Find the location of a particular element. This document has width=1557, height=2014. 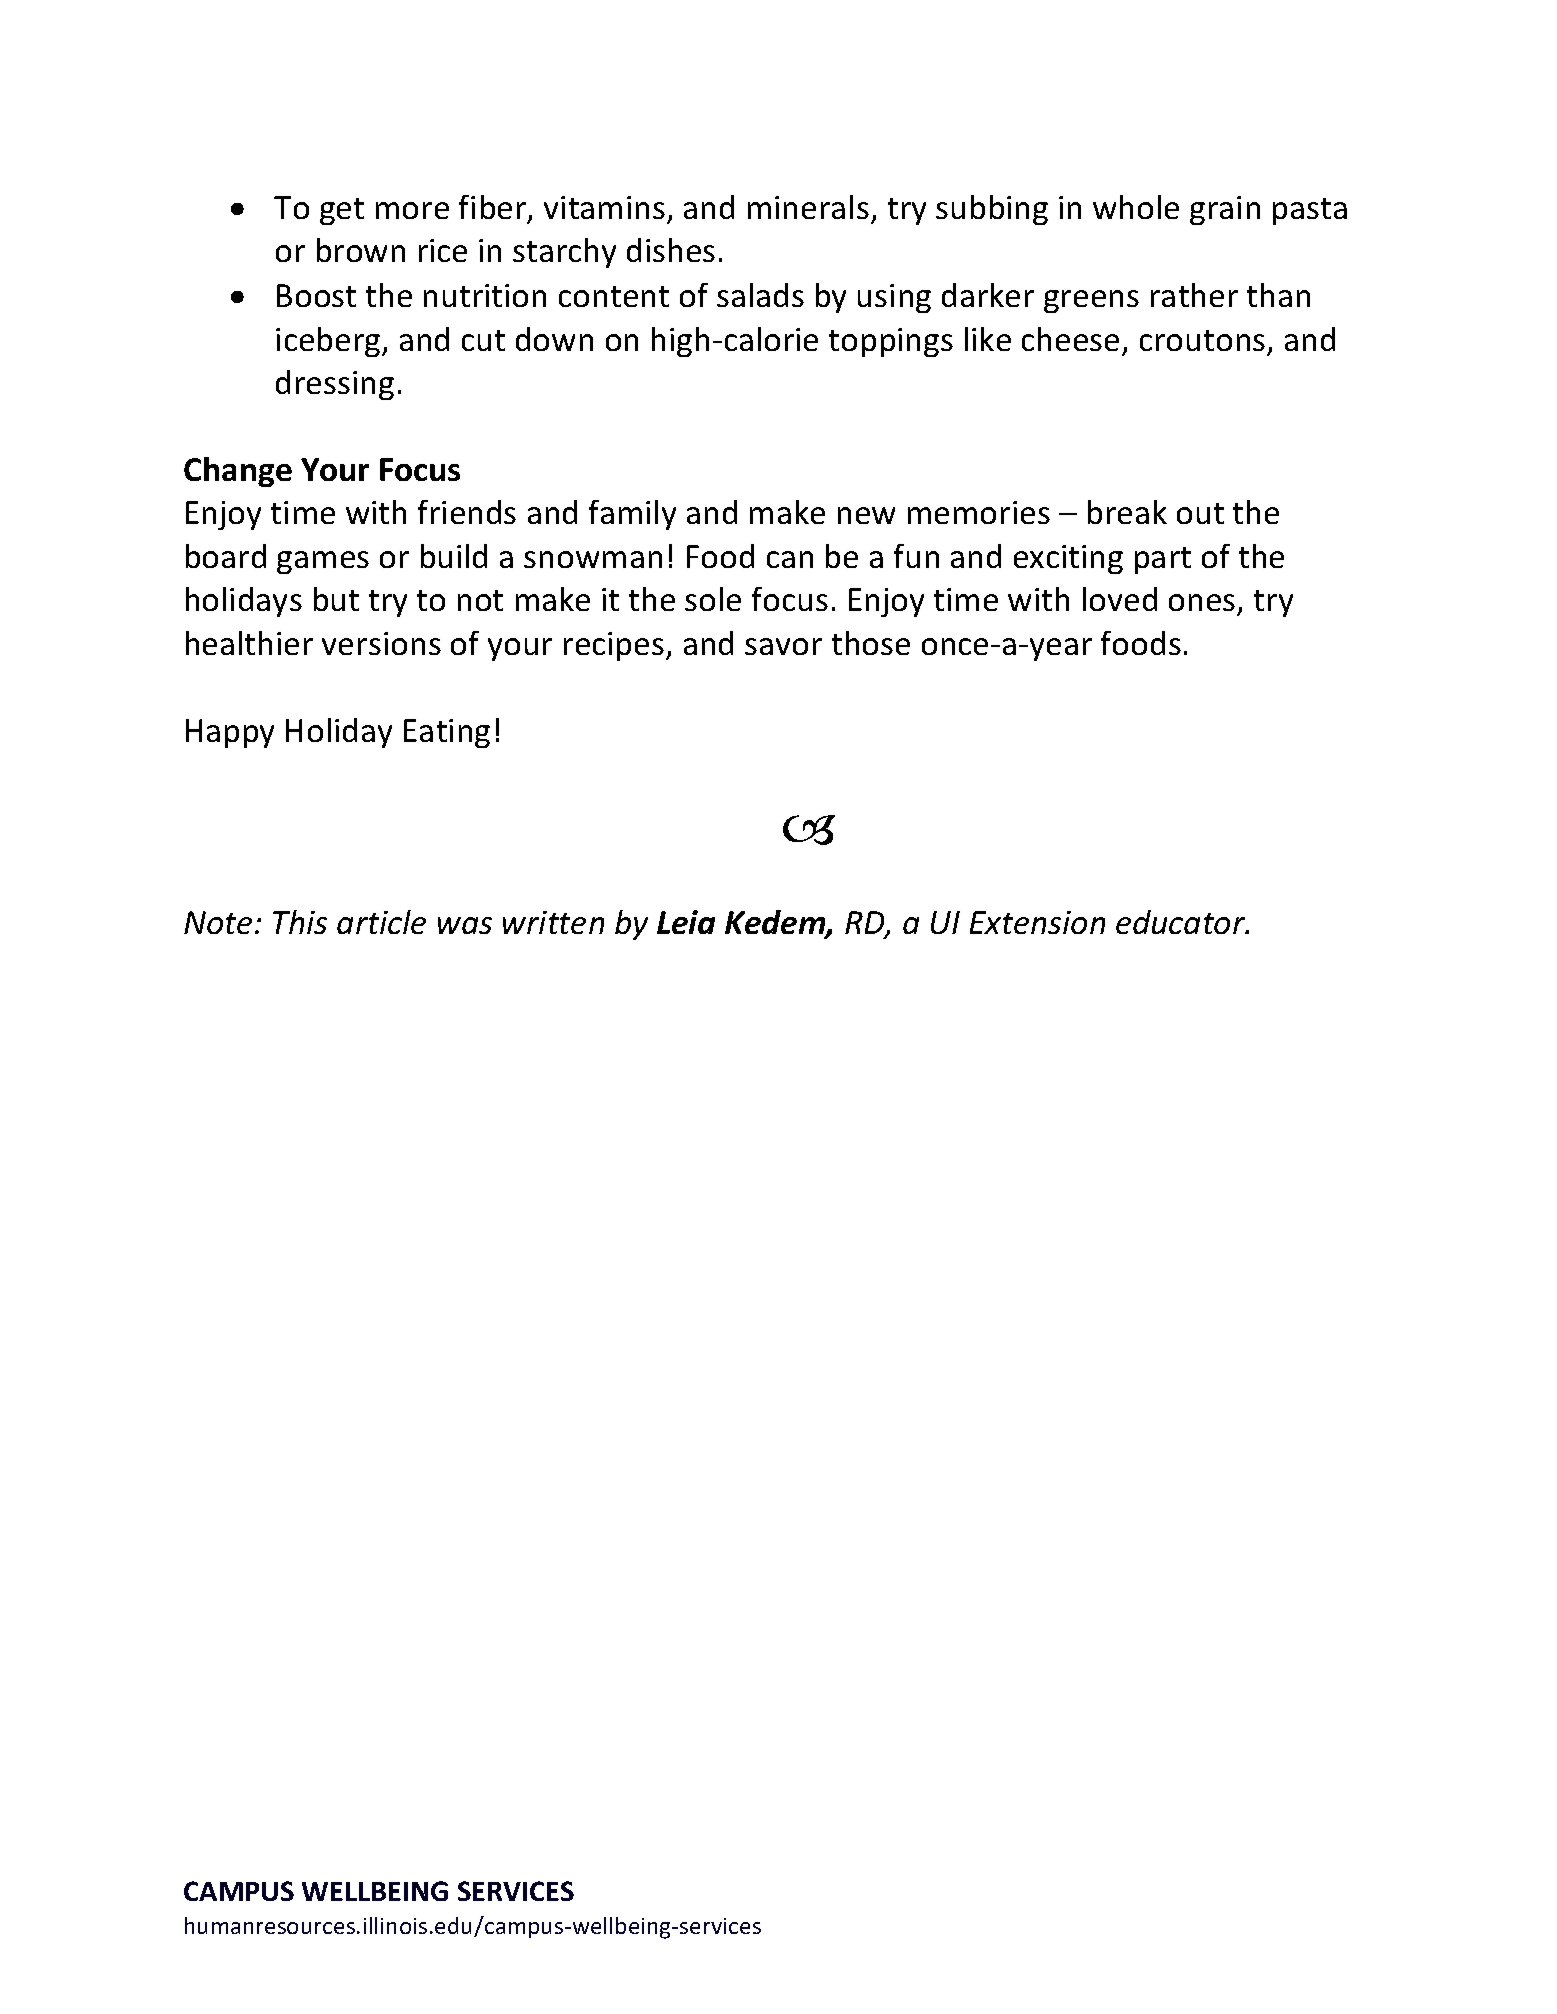

grain is located at coordinates (1225, 210).
